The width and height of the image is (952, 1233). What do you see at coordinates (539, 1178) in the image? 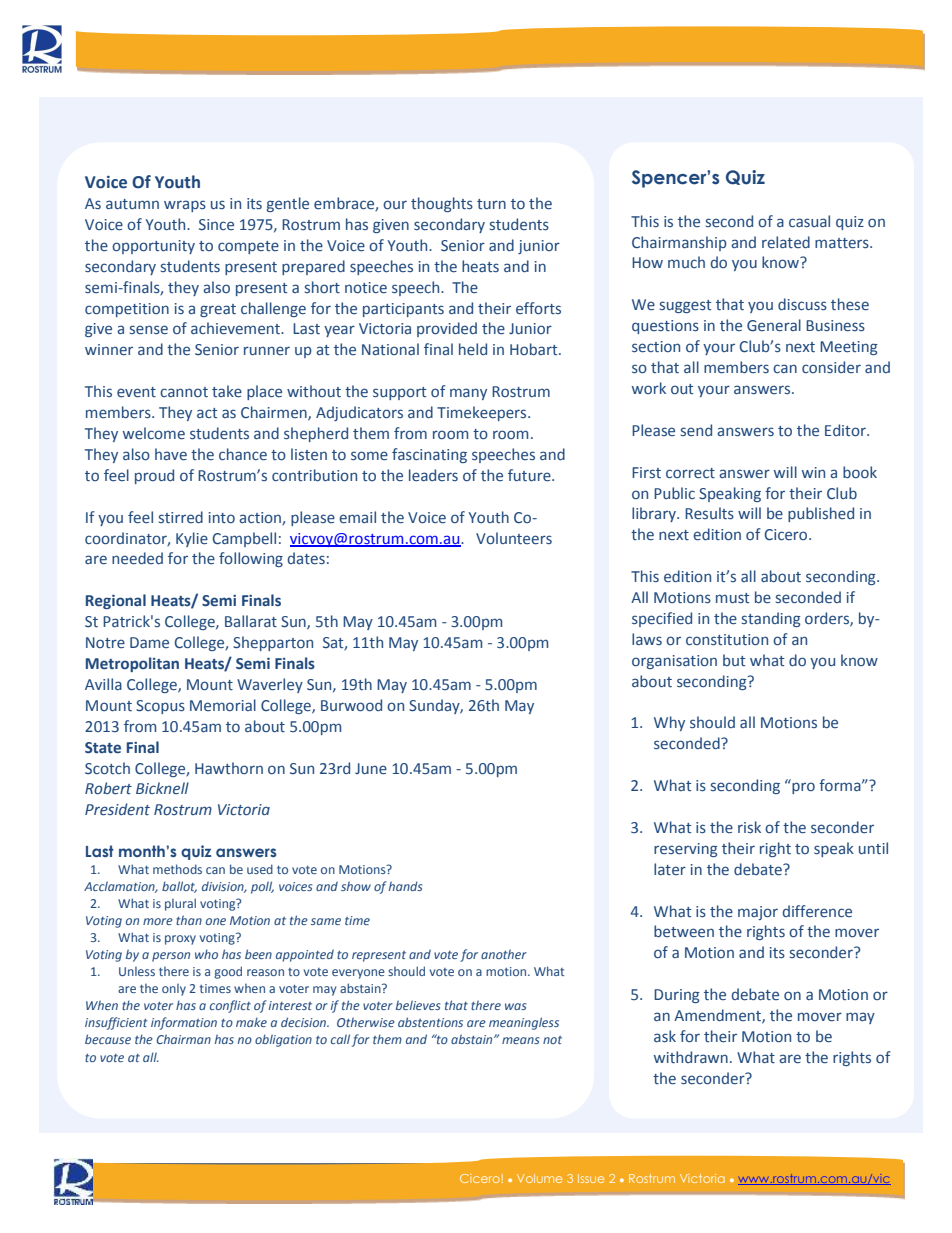
I see `Volume` at bounding box center [539, 1178].
